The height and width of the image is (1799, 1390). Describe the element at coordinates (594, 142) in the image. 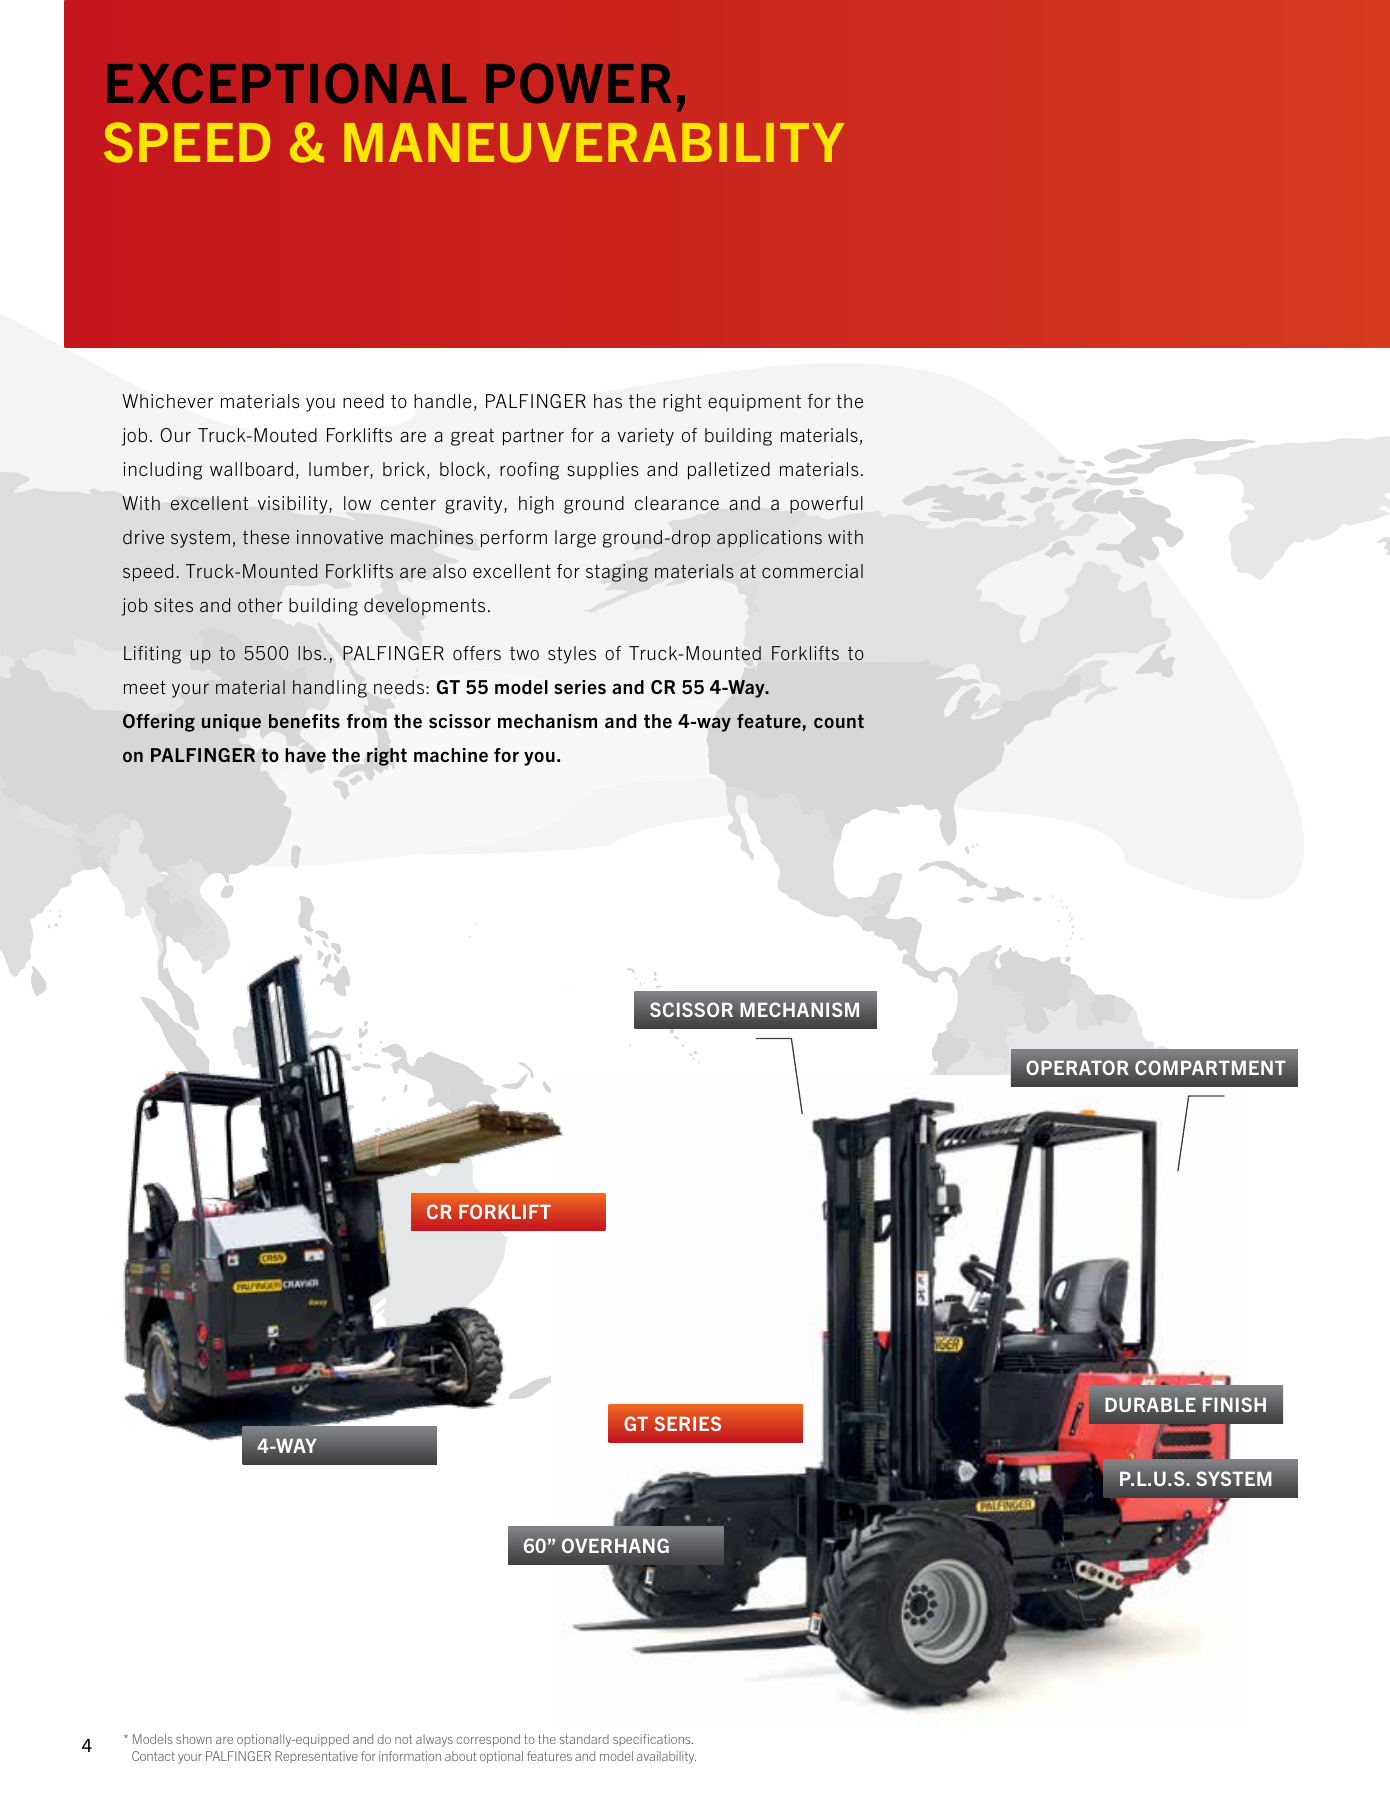

I see `MANEUVERABILITY` at that location.
